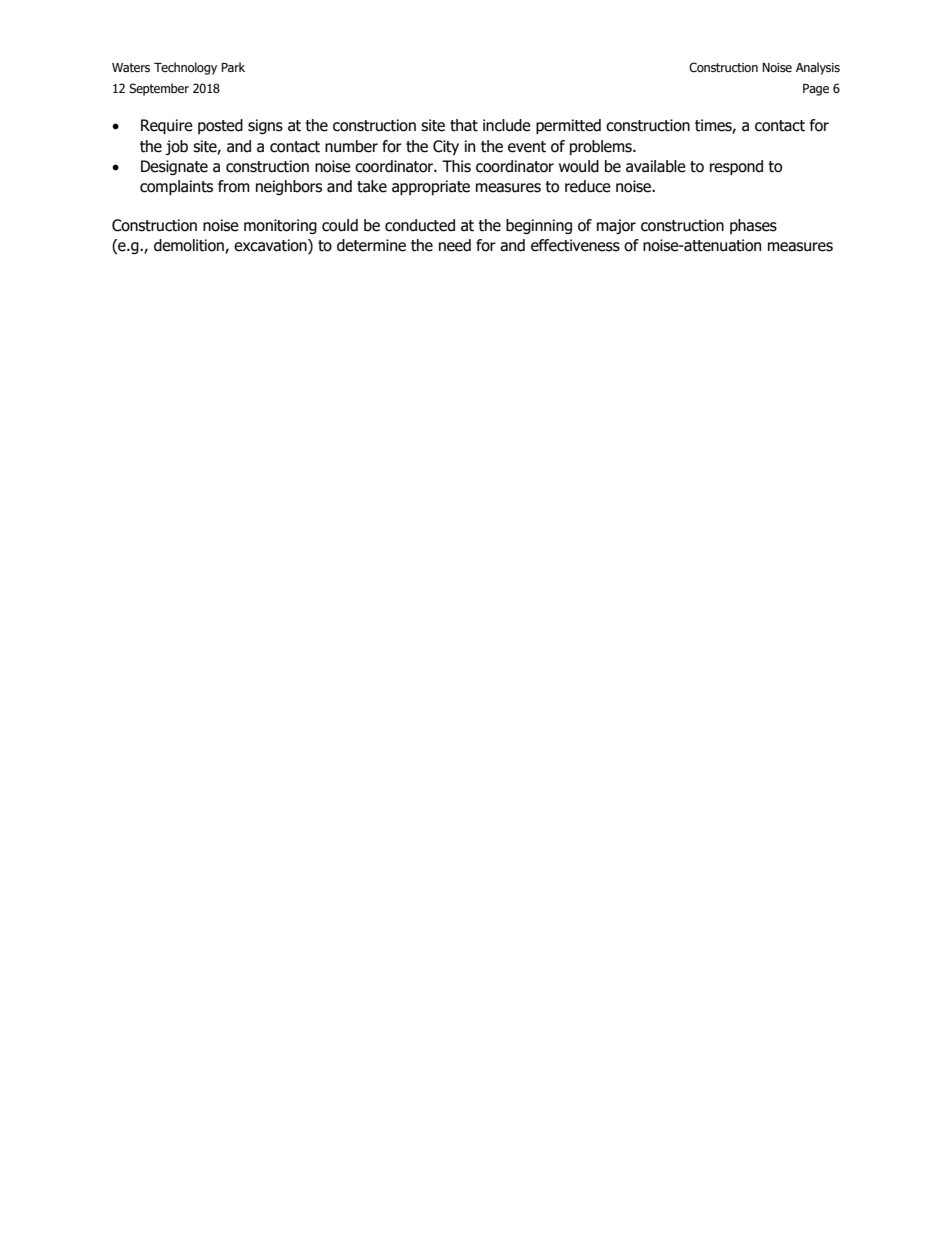  What do you see at coordinates (271, 246) in the screenshot?
I see `excavation` at bounding box center [271, 246].
